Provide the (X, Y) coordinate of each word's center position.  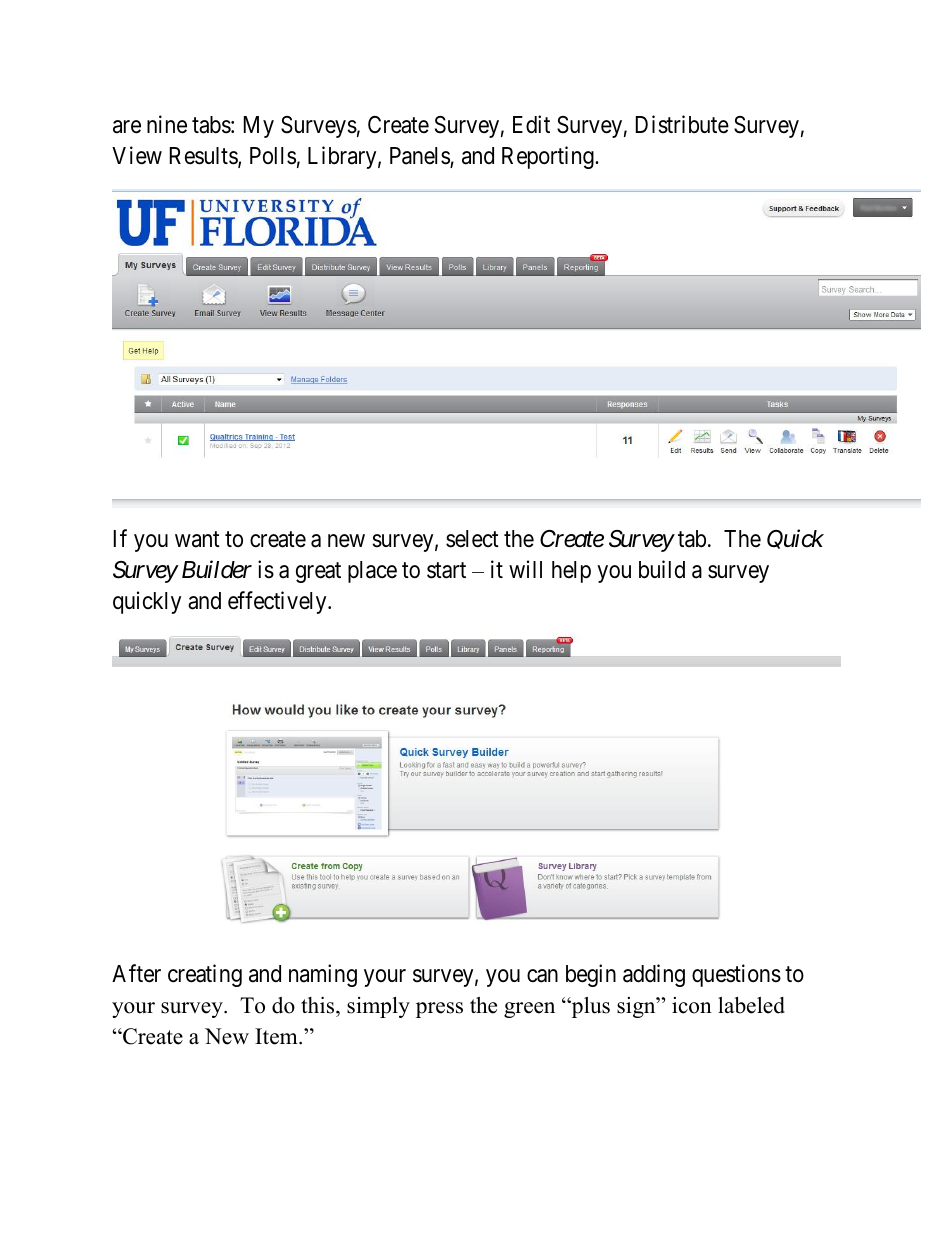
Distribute (682, 124)
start (446, 571)
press (439, 1010)
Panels (420, 157)
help (571, 572)
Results (204, 157)
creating (205, 975)
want (197, 540)
